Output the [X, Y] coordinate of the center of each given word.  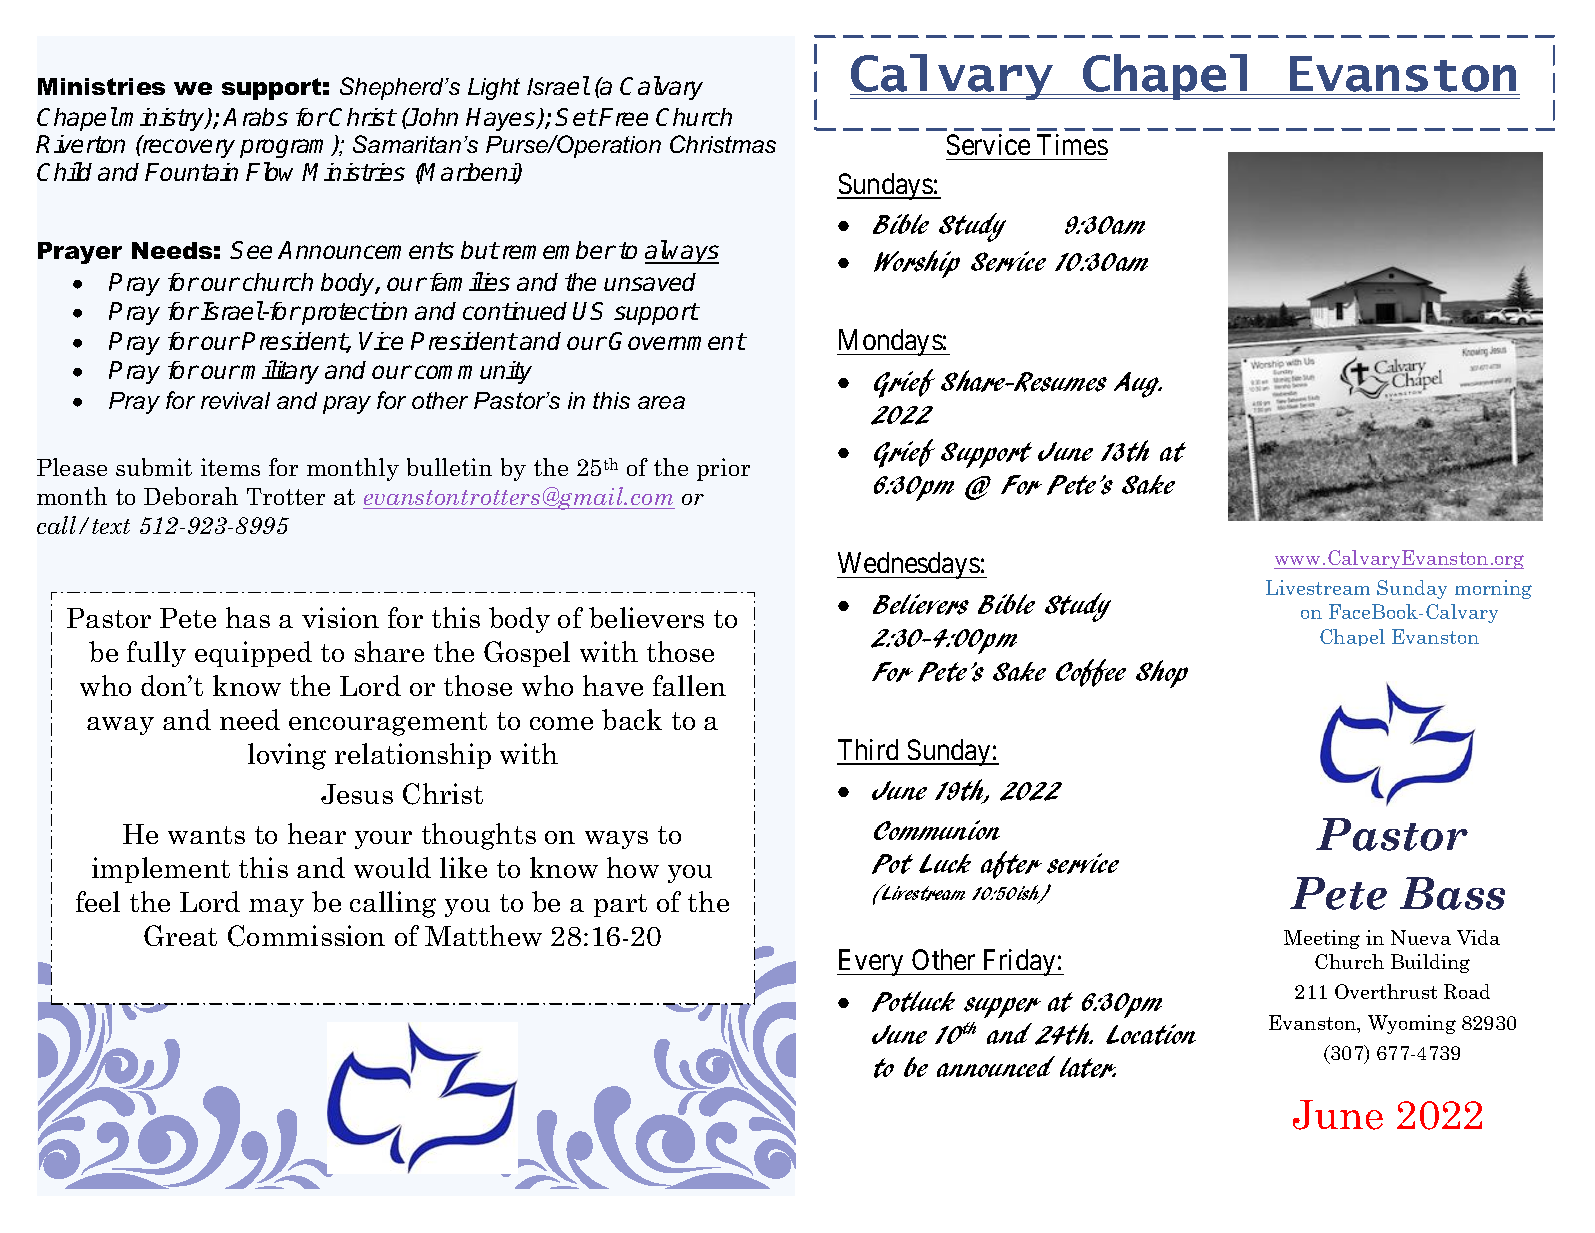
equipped [253, 654]
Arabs [255, 117]
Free [623, 117]
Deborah [191, 496]
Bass [1452, 893]
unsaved [650, 282]
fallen [689, 685]
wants [206, 835]
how [633, 867]
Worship [917, 264]
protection [353, 313]
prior [723, 469]
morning [1493, 589]
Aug [1138, 385]
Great [180, 935]
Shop [1162, 674]
